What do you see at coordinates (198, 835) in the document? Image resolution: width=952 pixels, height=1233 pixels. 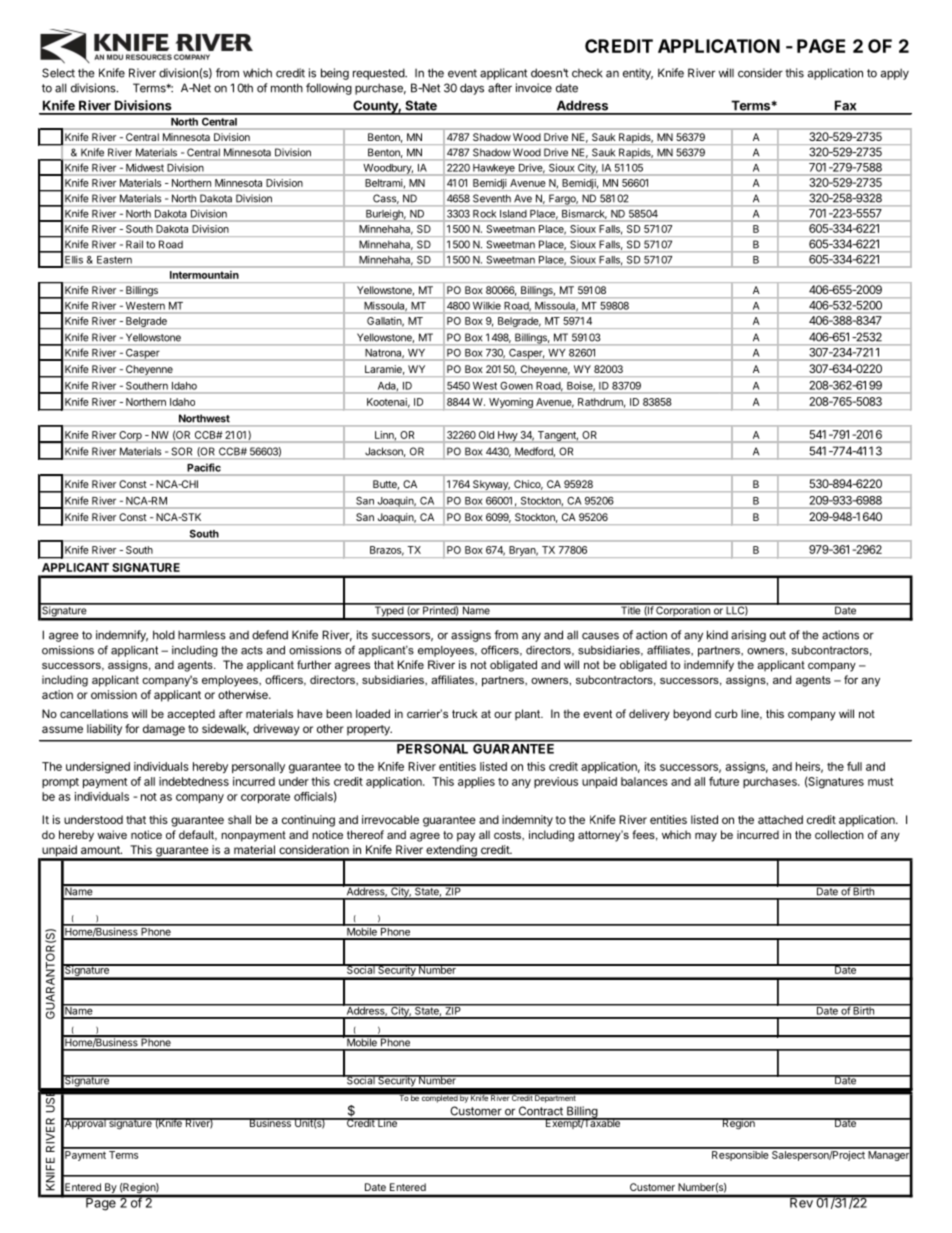 I see `default` at bounding box center [198, 835].
